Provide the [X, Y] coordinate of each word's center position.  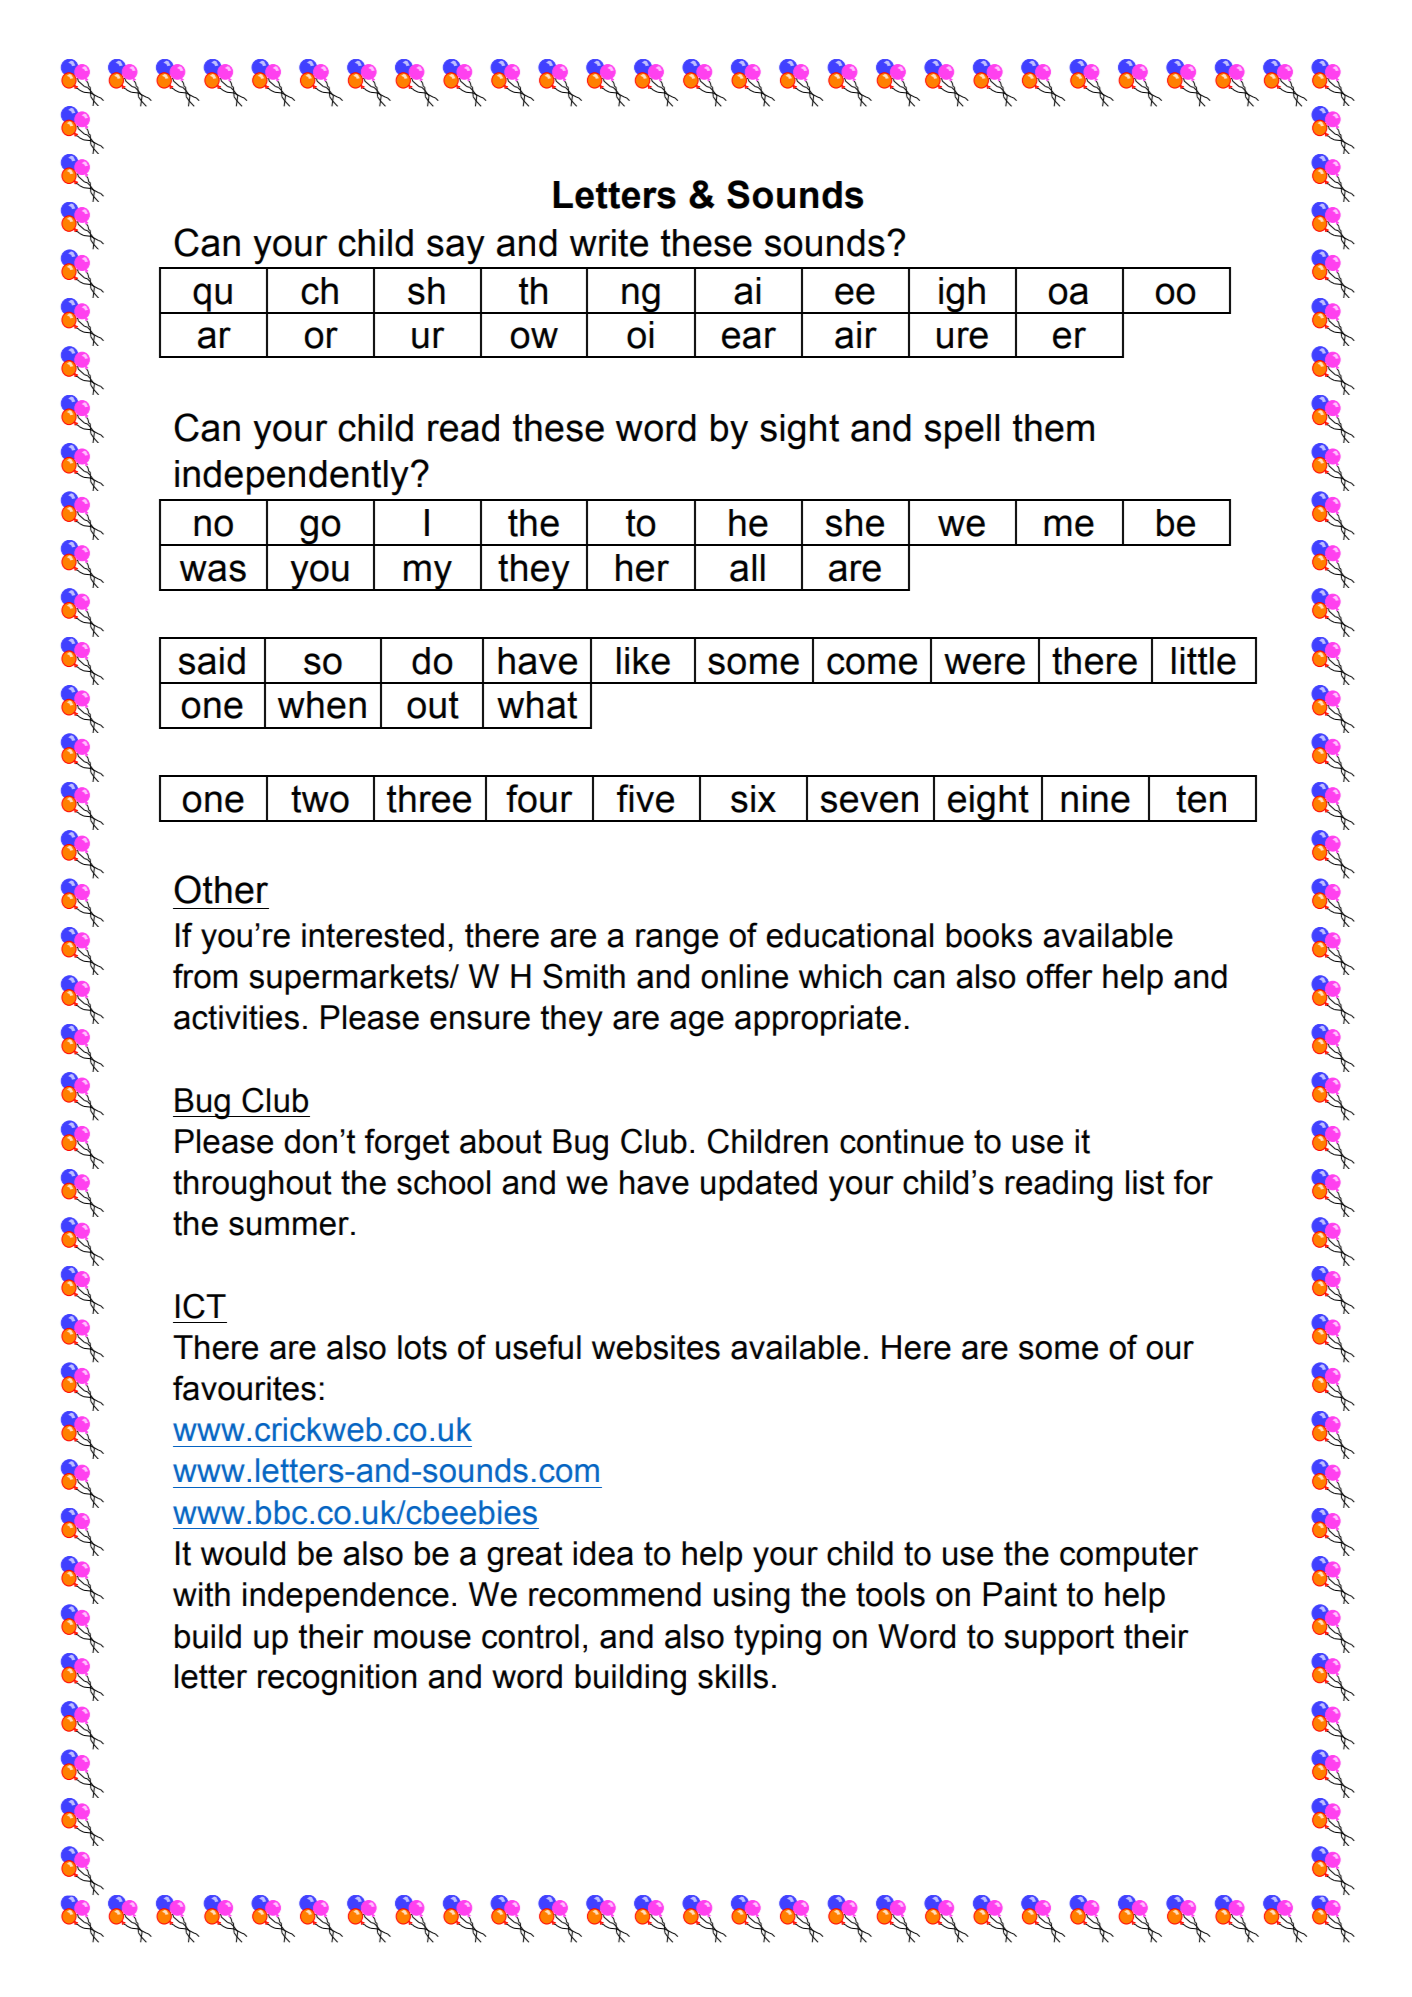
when [321, 705]
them [1053, 428]
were [984, 664]
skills [733, 1676]
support [1059, 1639]
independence [346, 1597]
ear [749, 338]
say [456, 250]
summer [289, 1226]
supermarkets [350, 979]
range [677, 942]
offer [1059, 976]
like [643, 661]
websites [656, 1347]
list [1145, 1182]
